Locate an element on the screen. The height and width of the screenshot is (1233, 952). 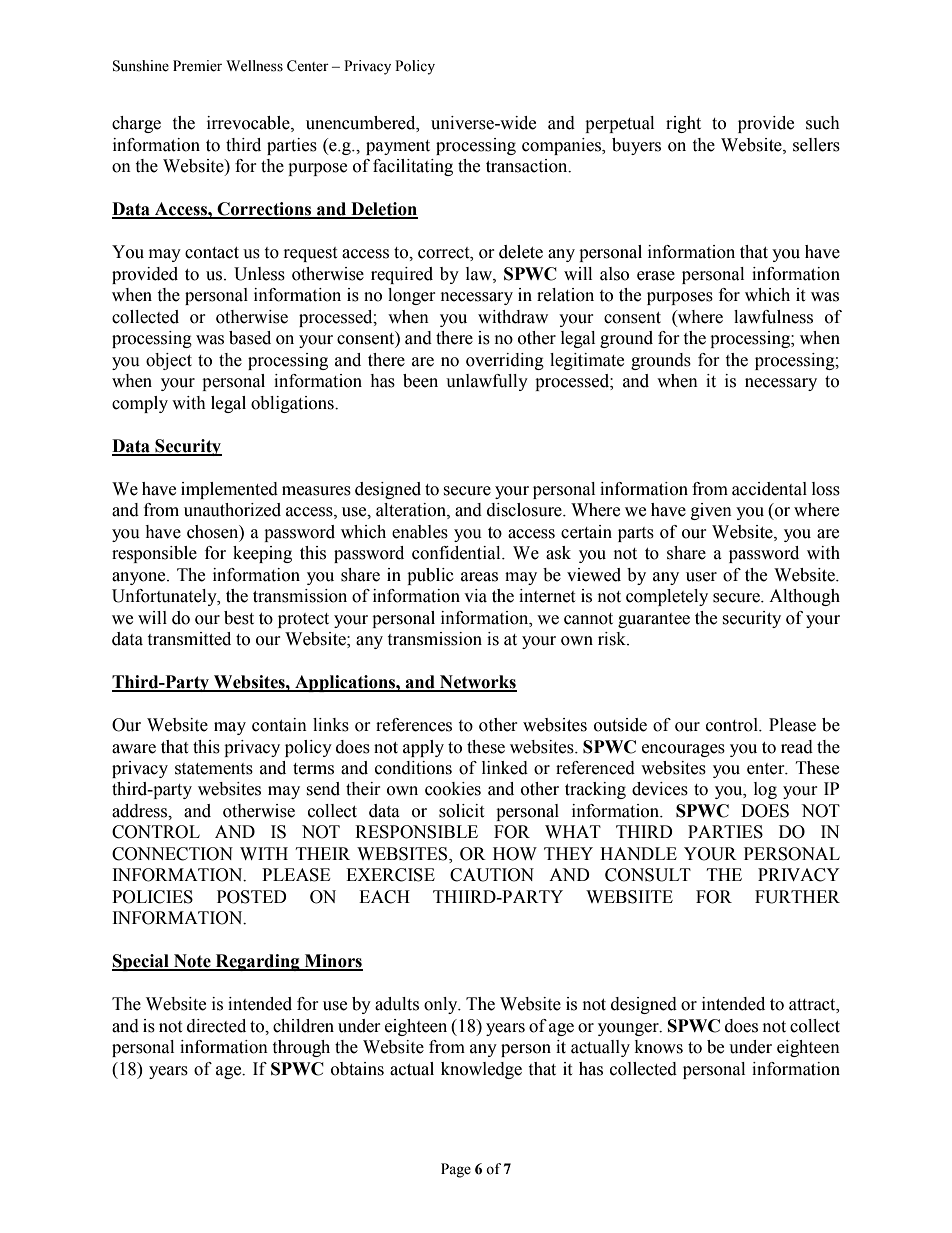
POSTED is located at coordinates (252, 897).
